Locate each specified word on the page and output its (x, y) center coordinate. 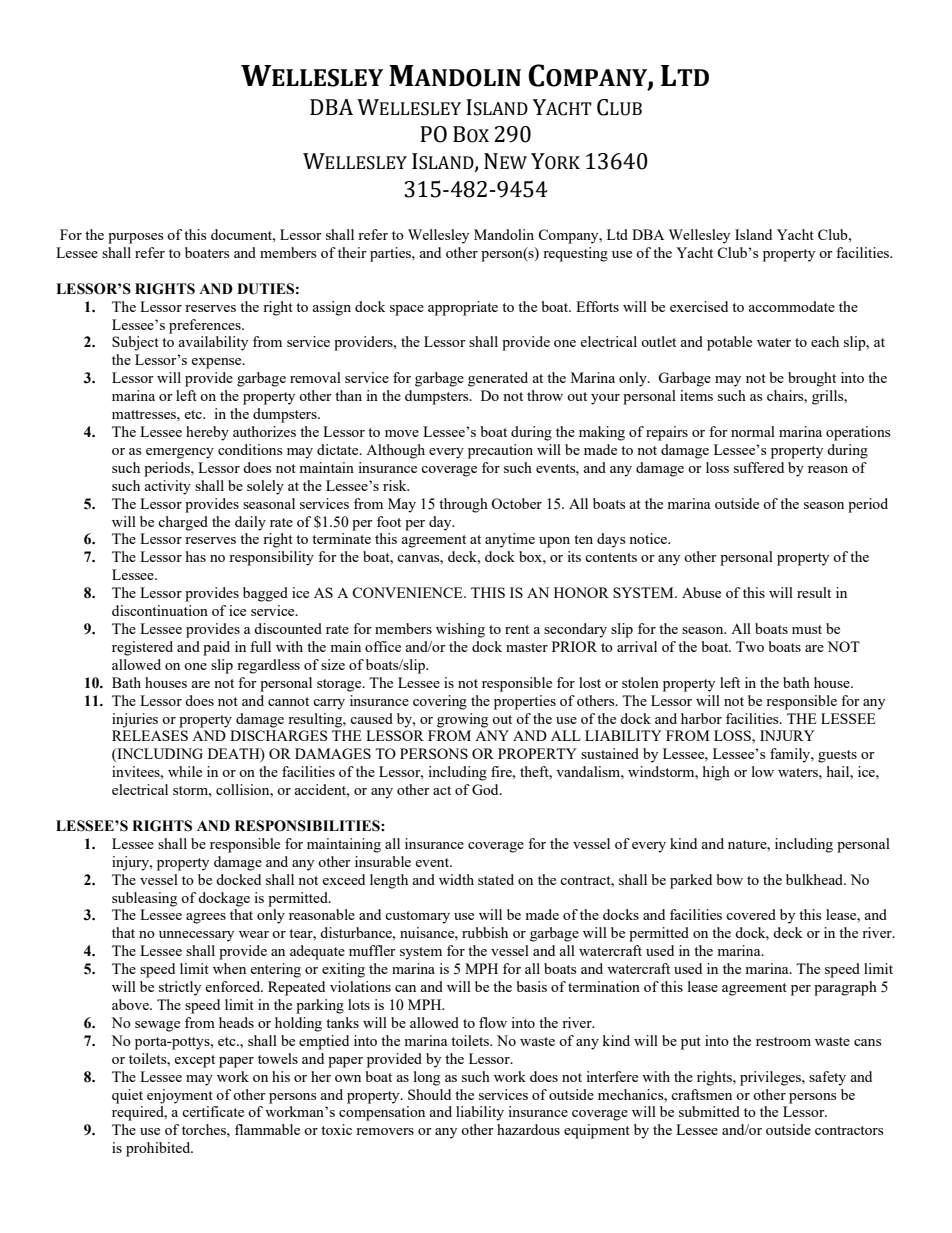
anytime (510, 540)
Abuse (701, 592)
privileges (771, 1078)
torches (205, 1129)
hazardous (528, 1129)
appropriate (463, 308)
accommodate (791, 306)
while (185, 771)
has (196, 556)
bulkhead (816, 879)
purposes (135, 238)
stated (496, 879)
